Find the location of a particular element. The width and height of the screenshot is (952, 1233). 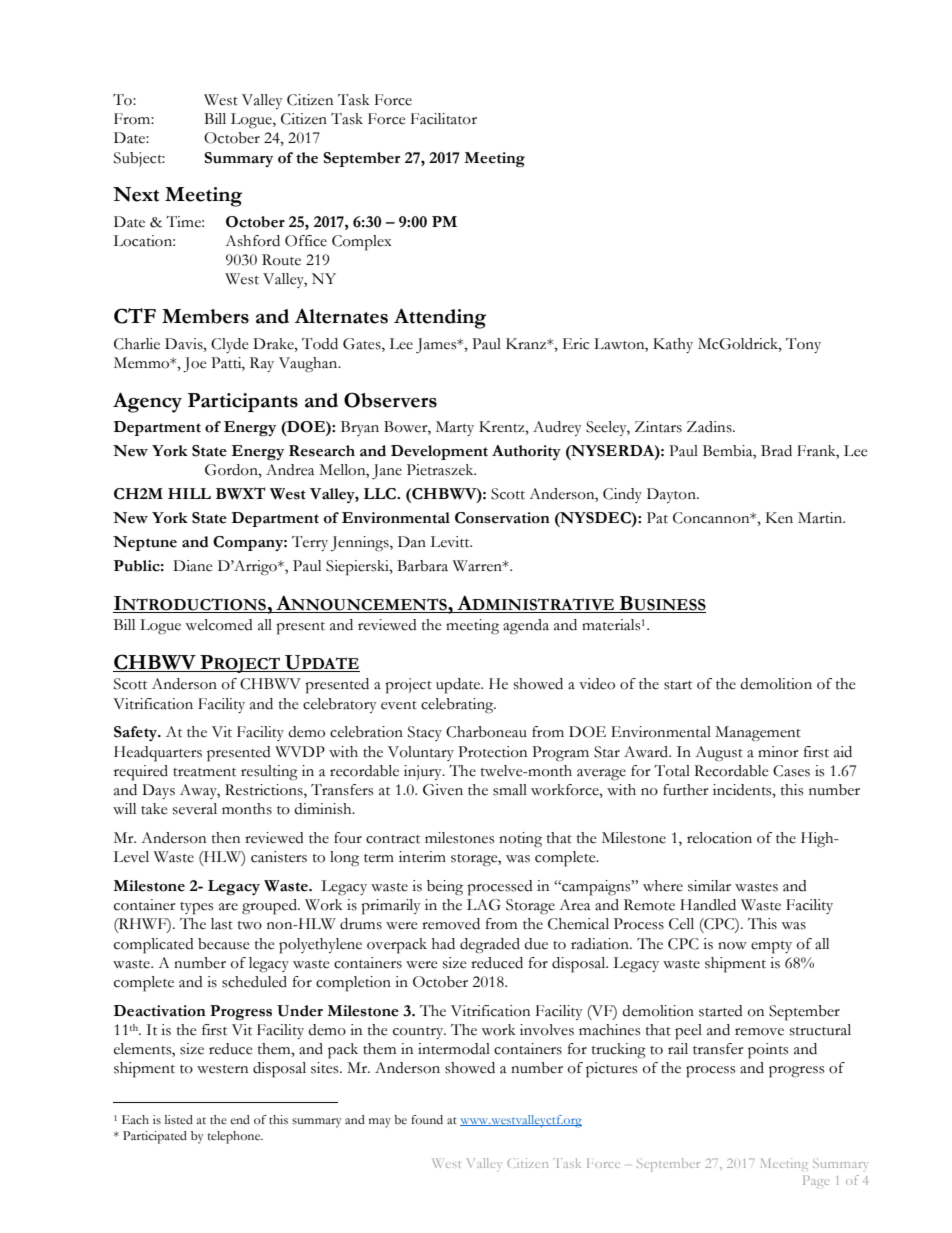

Tony is located at coordinates (803, 345).
